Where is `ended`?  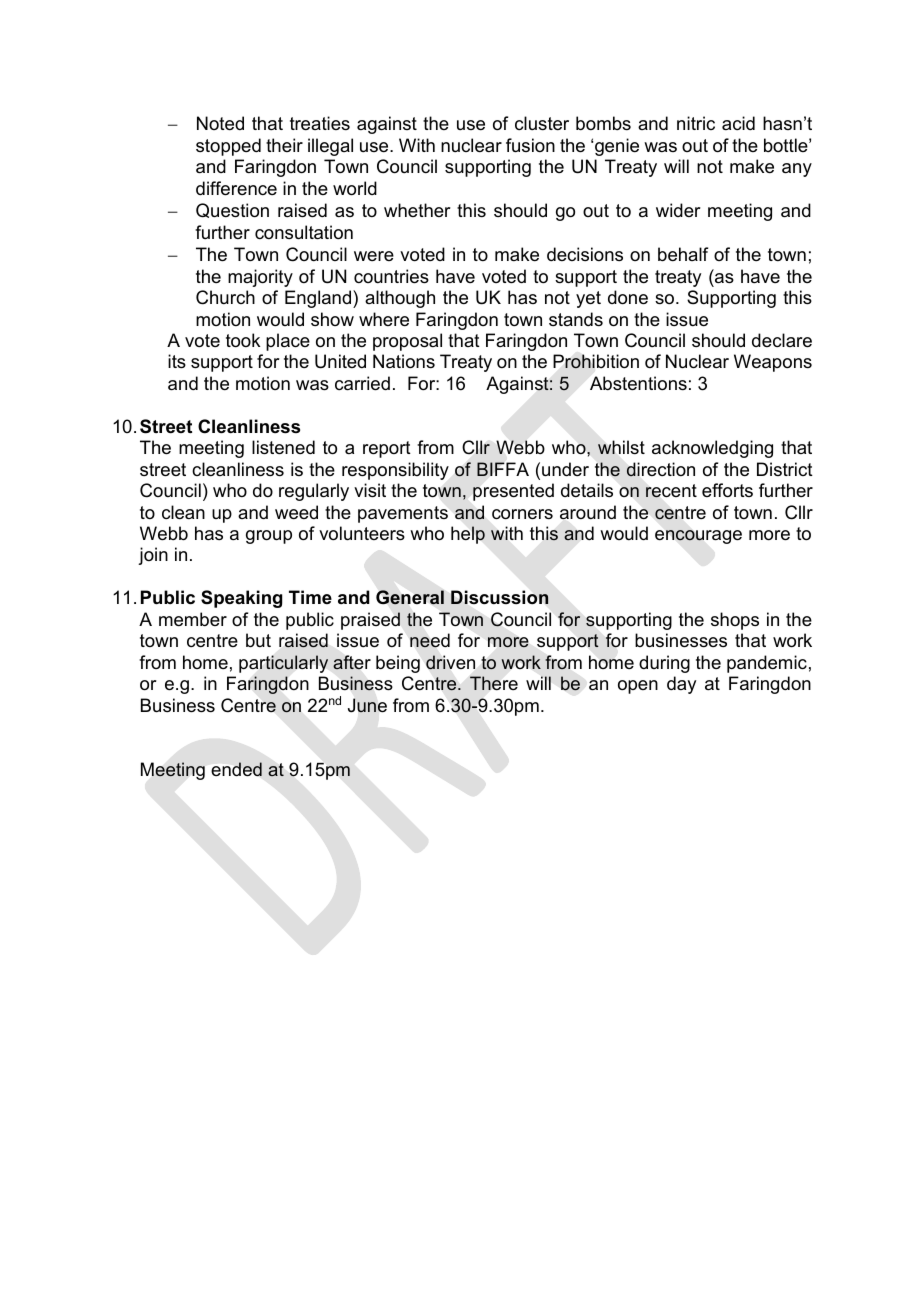 ended is located at coordinates (237, 769).
